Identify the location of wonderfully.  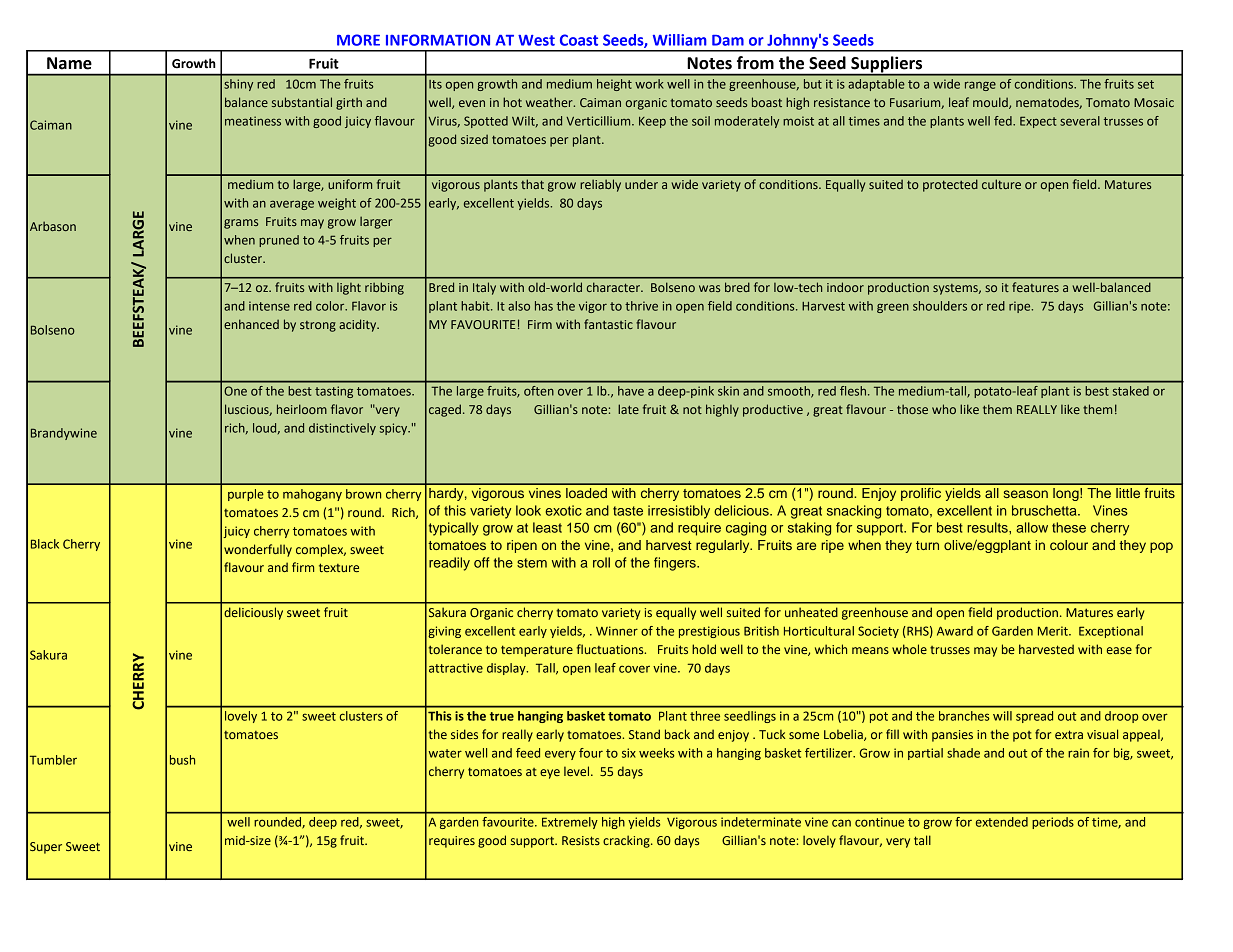
(258, 550).
